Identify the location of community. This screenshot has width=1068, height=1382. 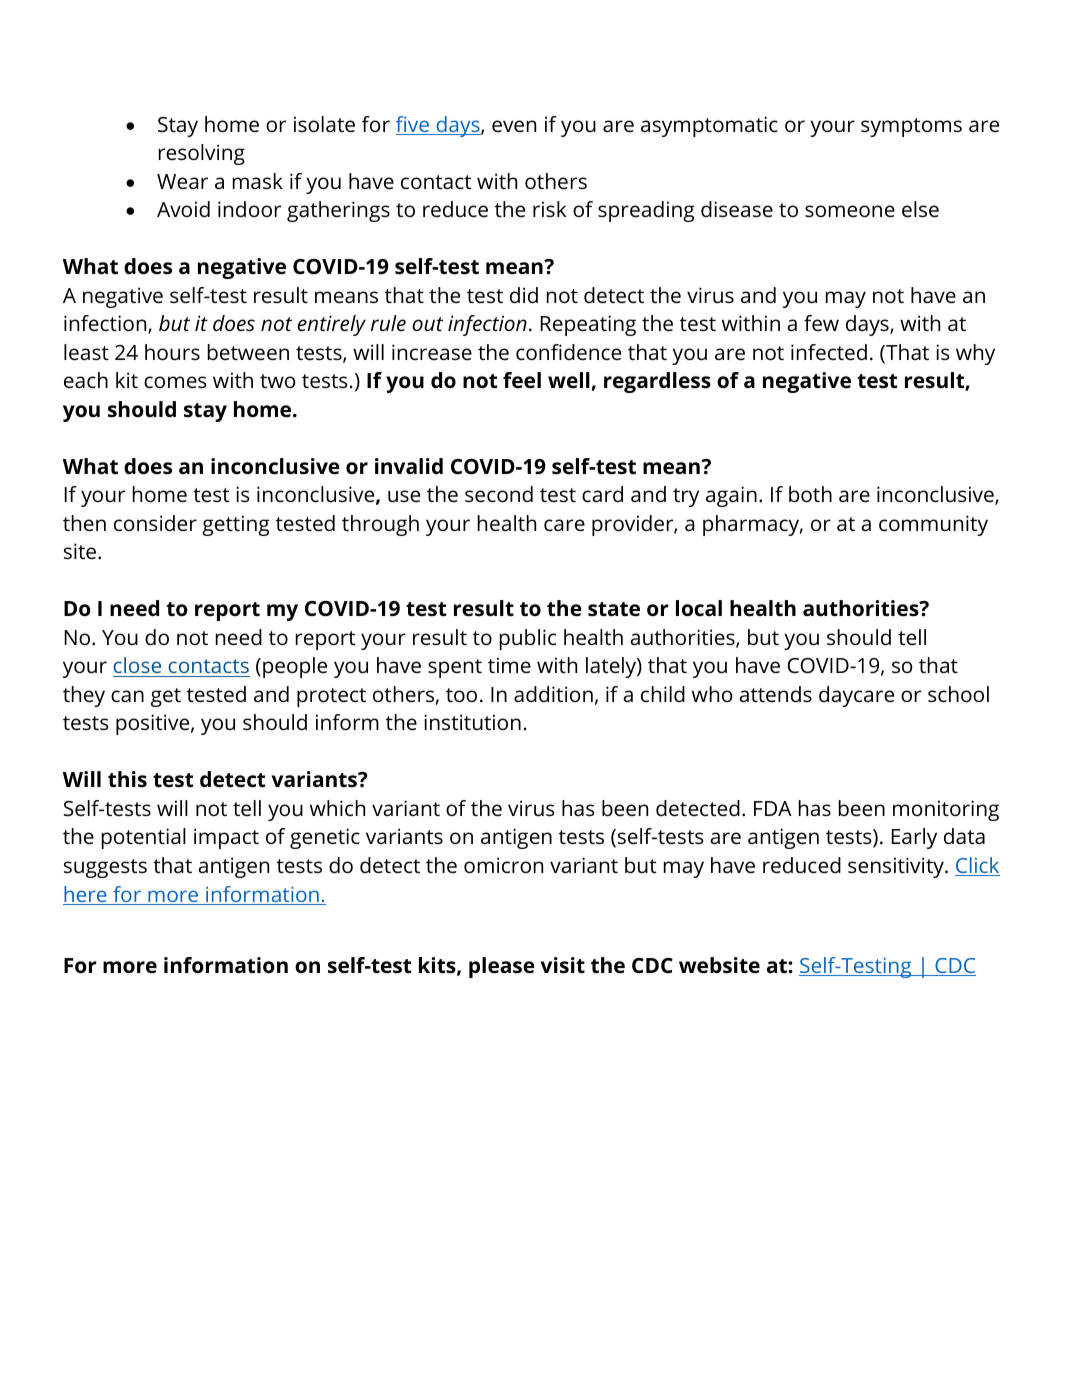
(933, 525).
